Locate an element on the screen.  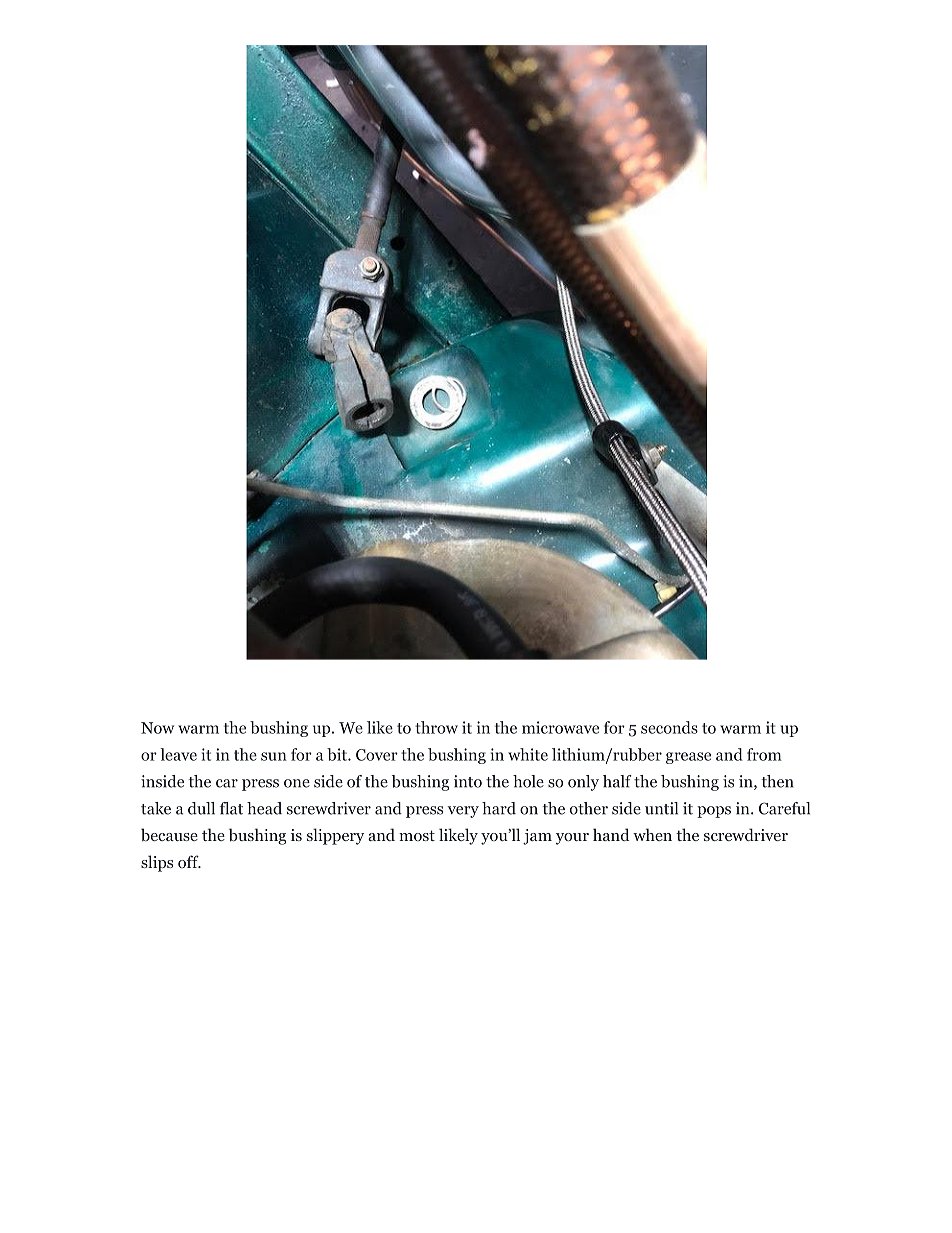
one is located at coordinates (297, 783).
